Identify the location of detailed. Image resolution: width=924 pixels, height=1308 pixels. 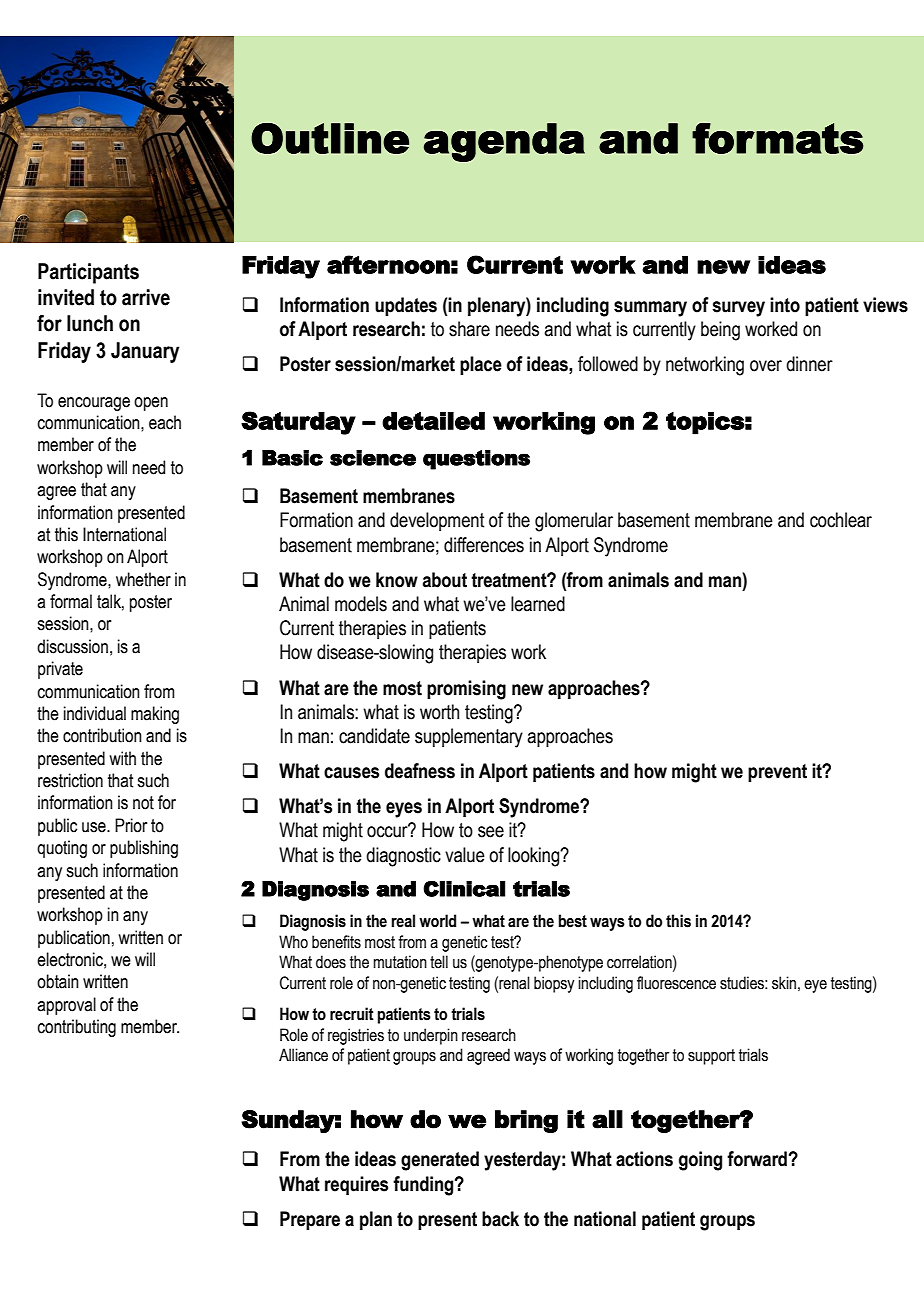
(433, 421).
